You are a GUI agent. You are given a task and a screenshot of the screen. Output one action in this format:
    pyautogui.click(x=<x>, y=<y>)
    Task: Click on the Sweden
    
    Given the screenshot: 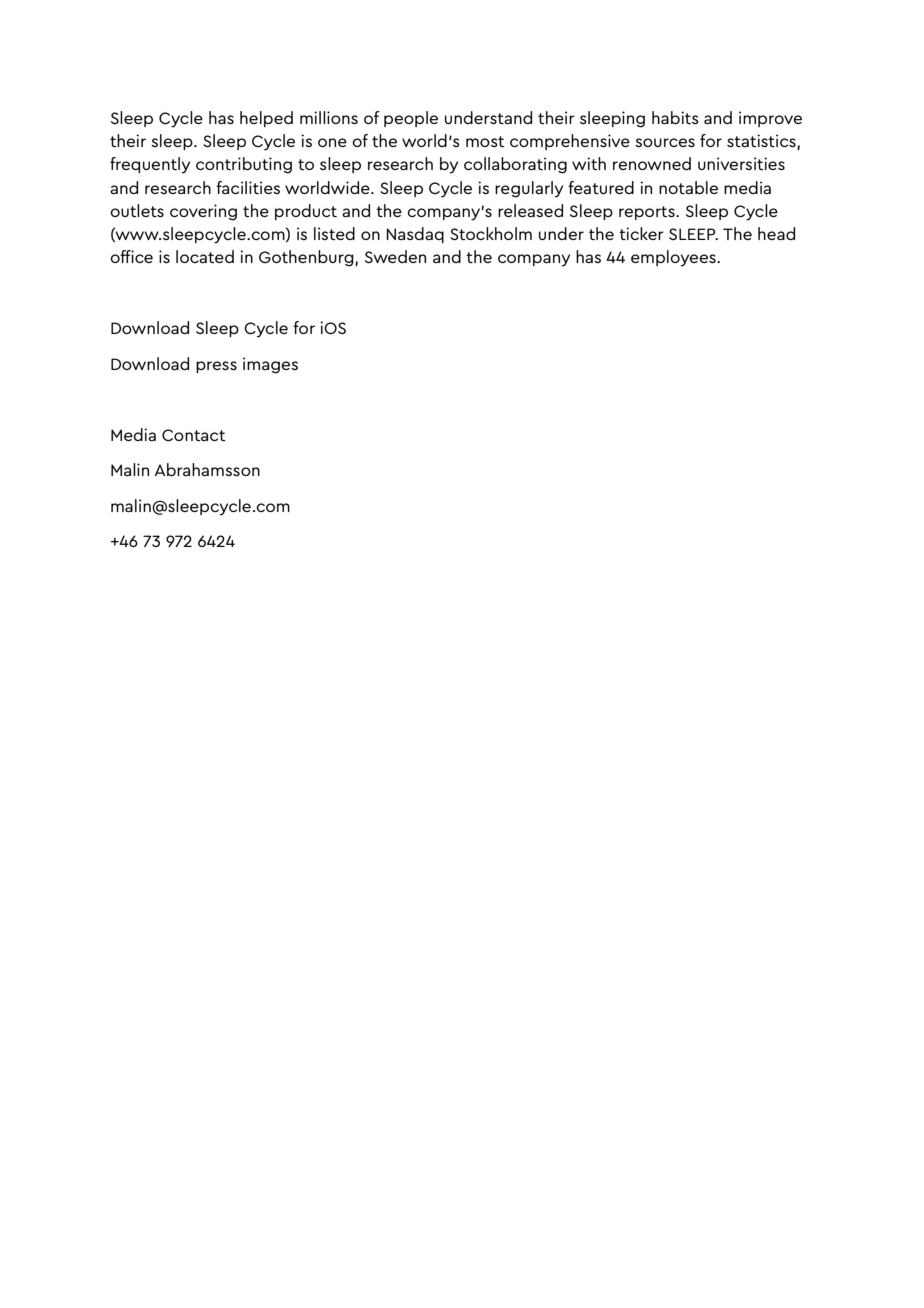 What is the action you would take?
    pyautogui.click(x=395, y=256)
